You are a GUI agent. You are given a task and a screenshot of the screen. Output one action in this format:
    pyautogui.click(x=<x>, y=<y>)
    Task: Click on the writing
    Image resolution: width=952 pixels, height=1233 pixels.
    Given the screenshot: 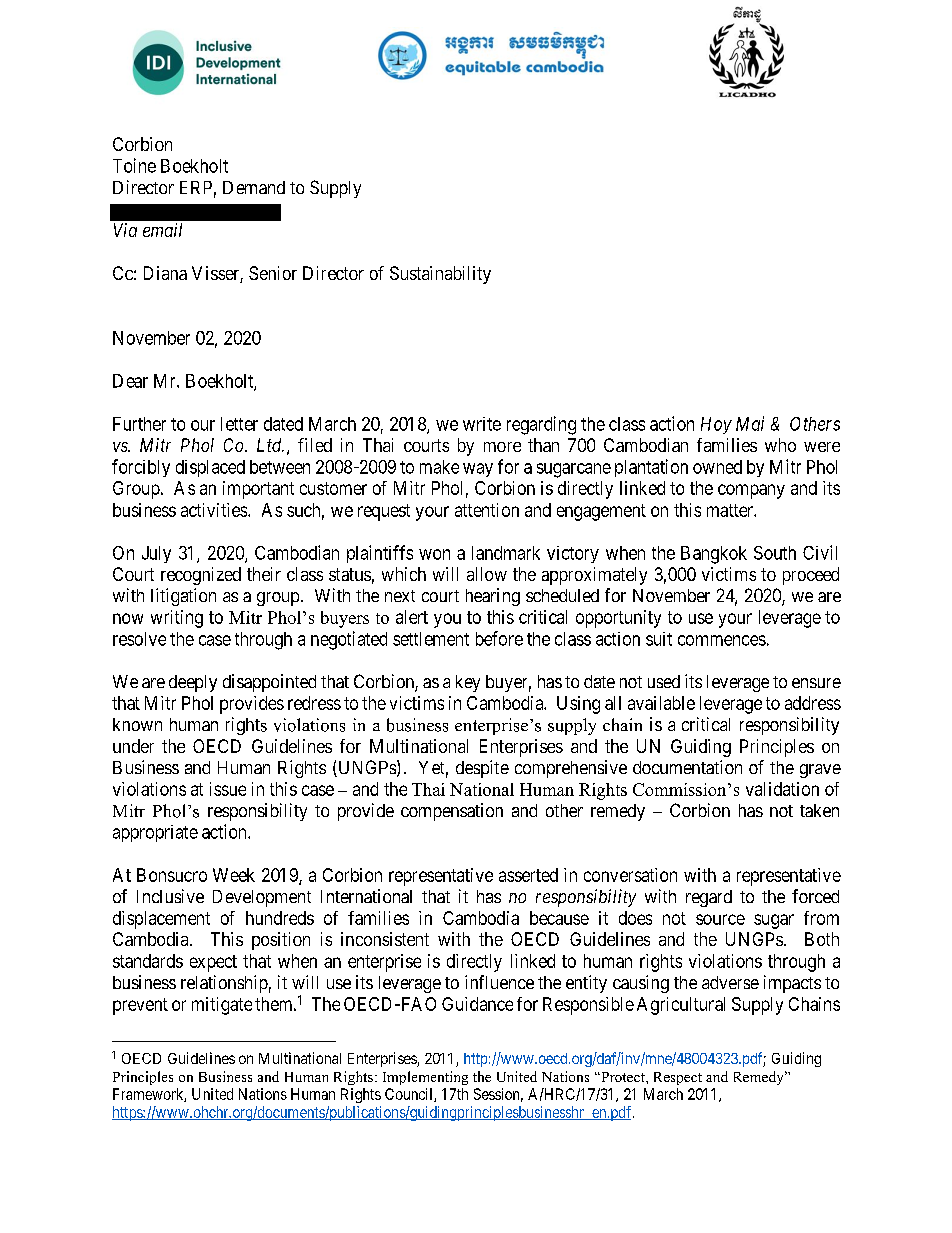 What is the action you would take?
    pyautogui.click(x=177, y=619)
